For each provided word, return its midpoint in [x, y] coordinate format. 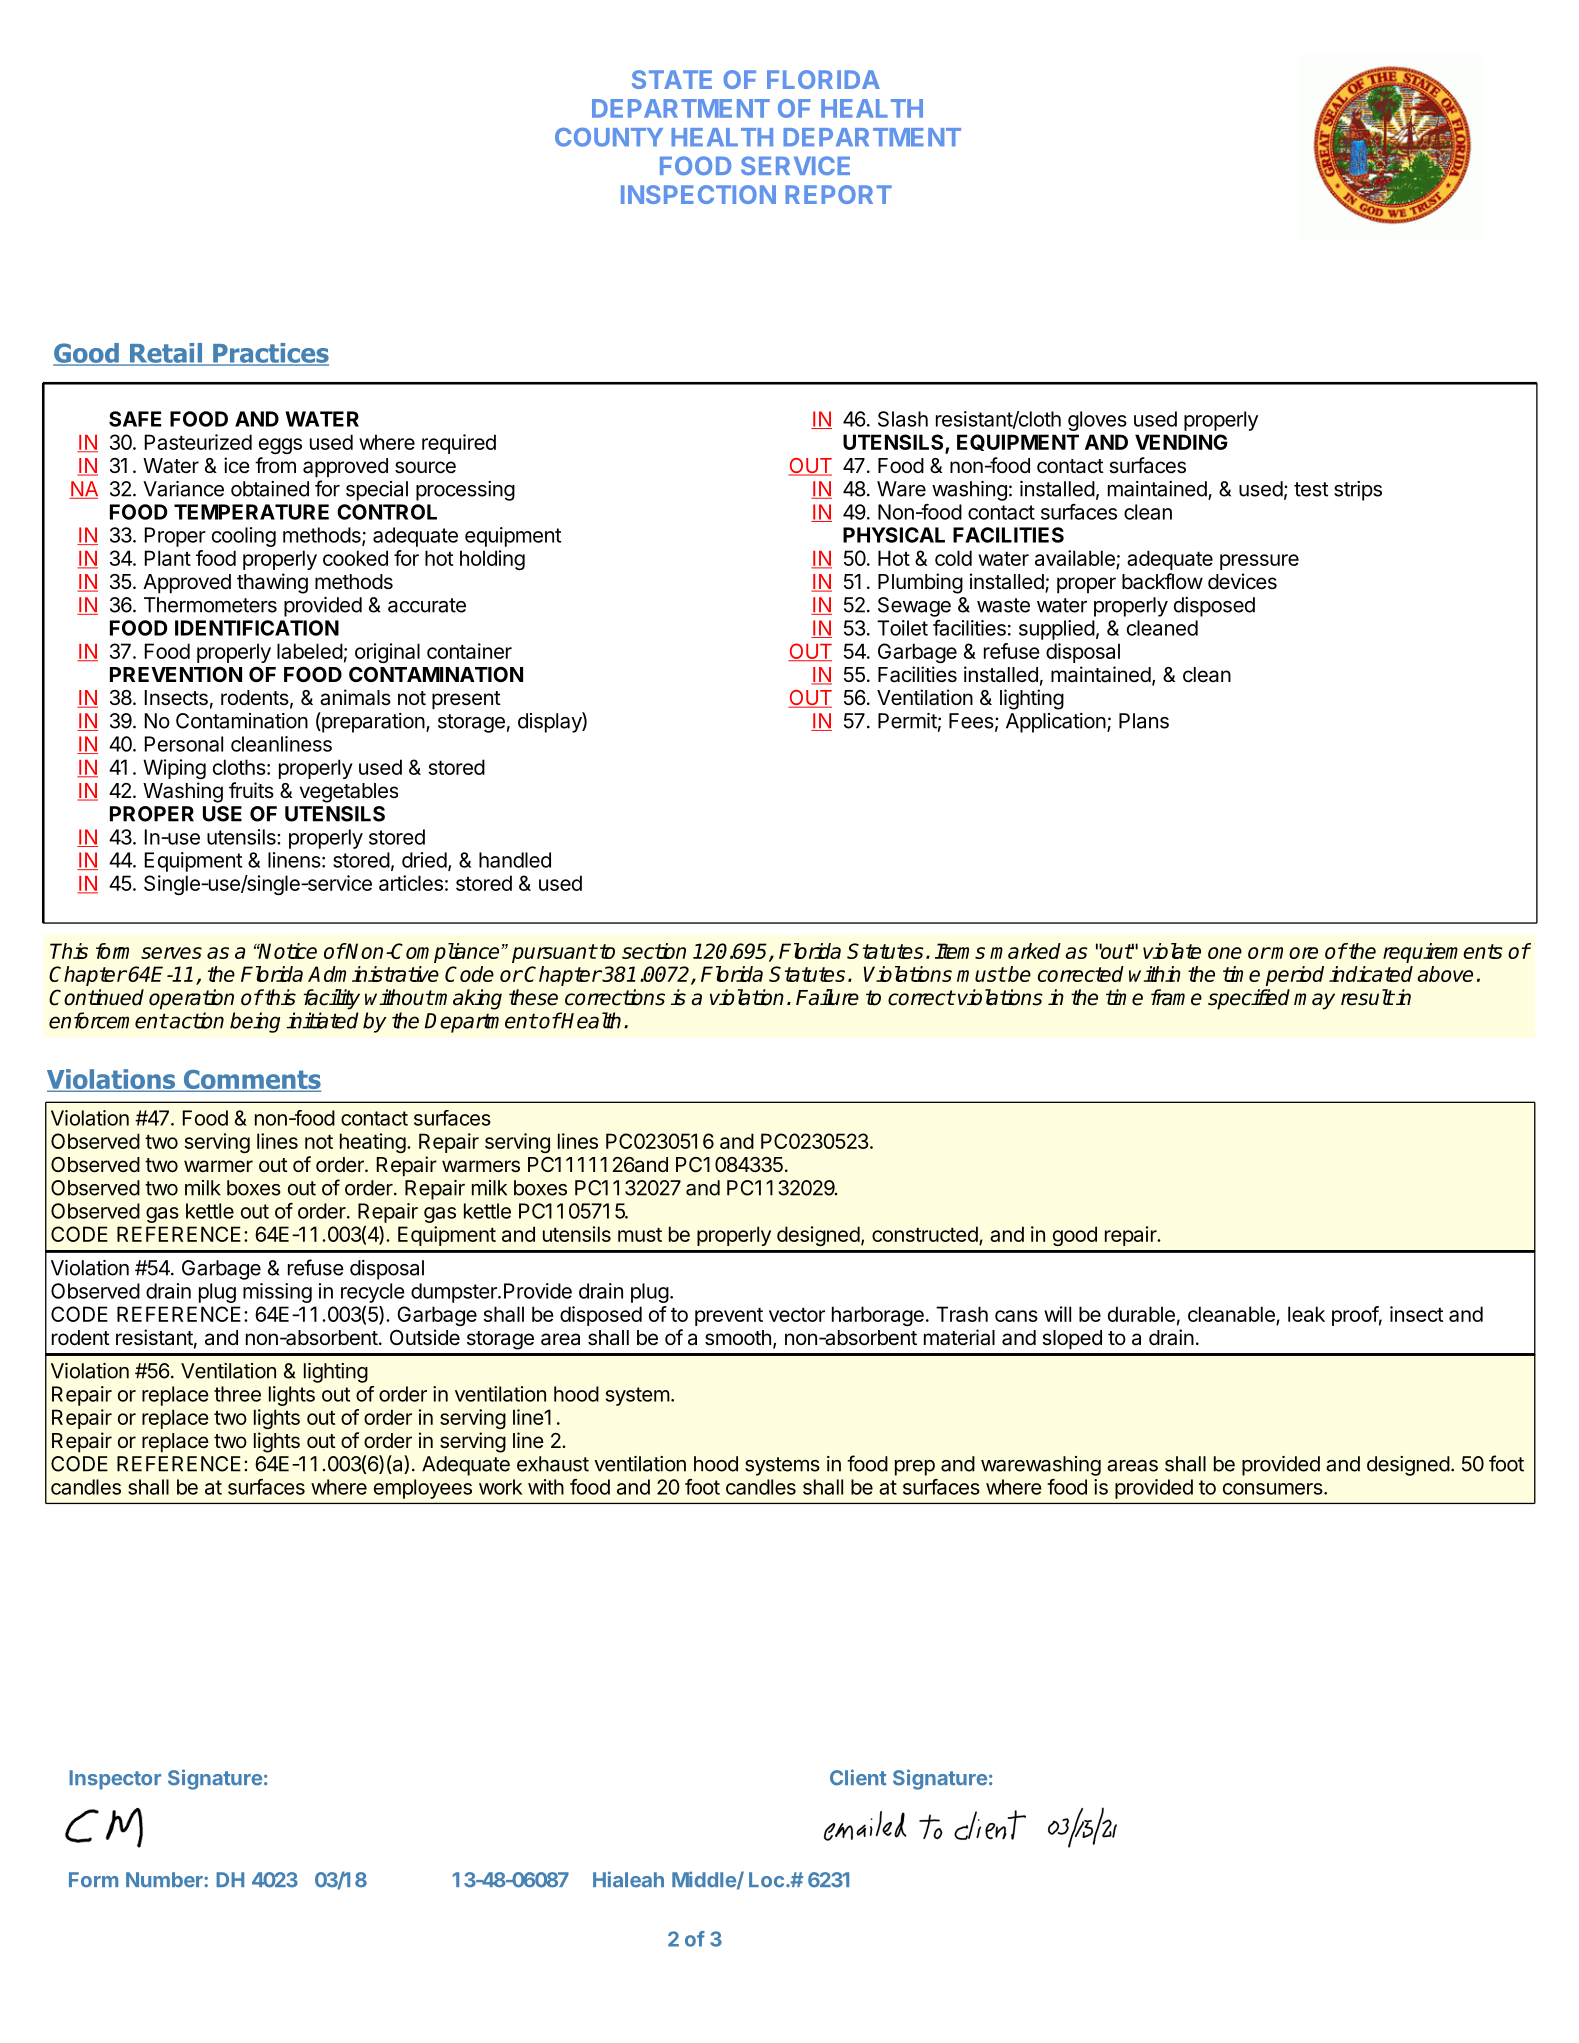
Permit [907, 721]
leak [1306, 1314]
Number [165, 1880]
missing [277, 1293]
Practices [270, 354]
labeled [310, 651]
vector [797, 1314]
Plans [1144, 721]
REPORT [838, 194]
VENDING [1181, 442]
